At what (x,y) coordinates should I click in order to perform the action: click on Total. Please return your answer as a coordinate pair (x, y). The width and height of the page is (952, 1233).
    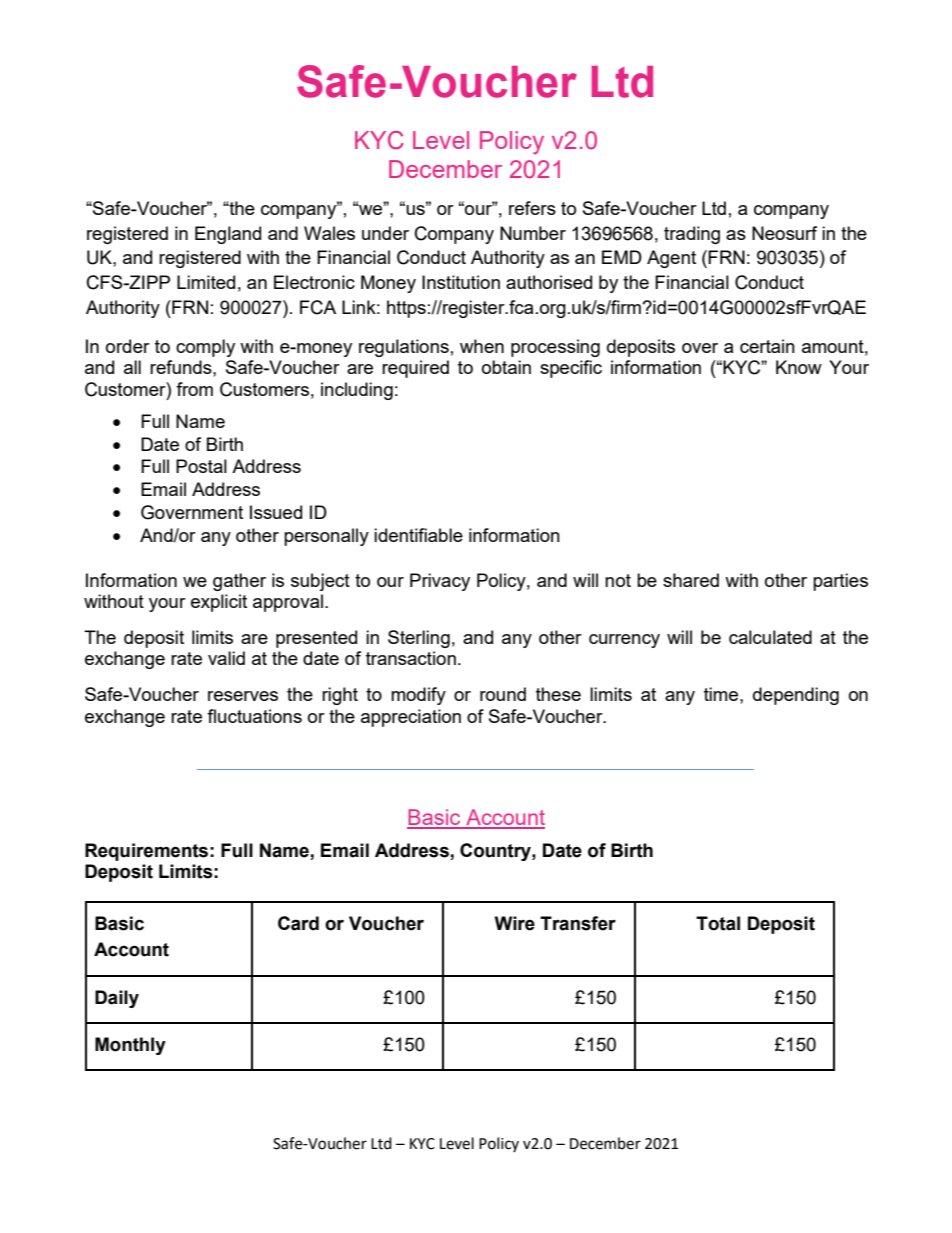
    Looking at the image, I should click on (718, 923).
